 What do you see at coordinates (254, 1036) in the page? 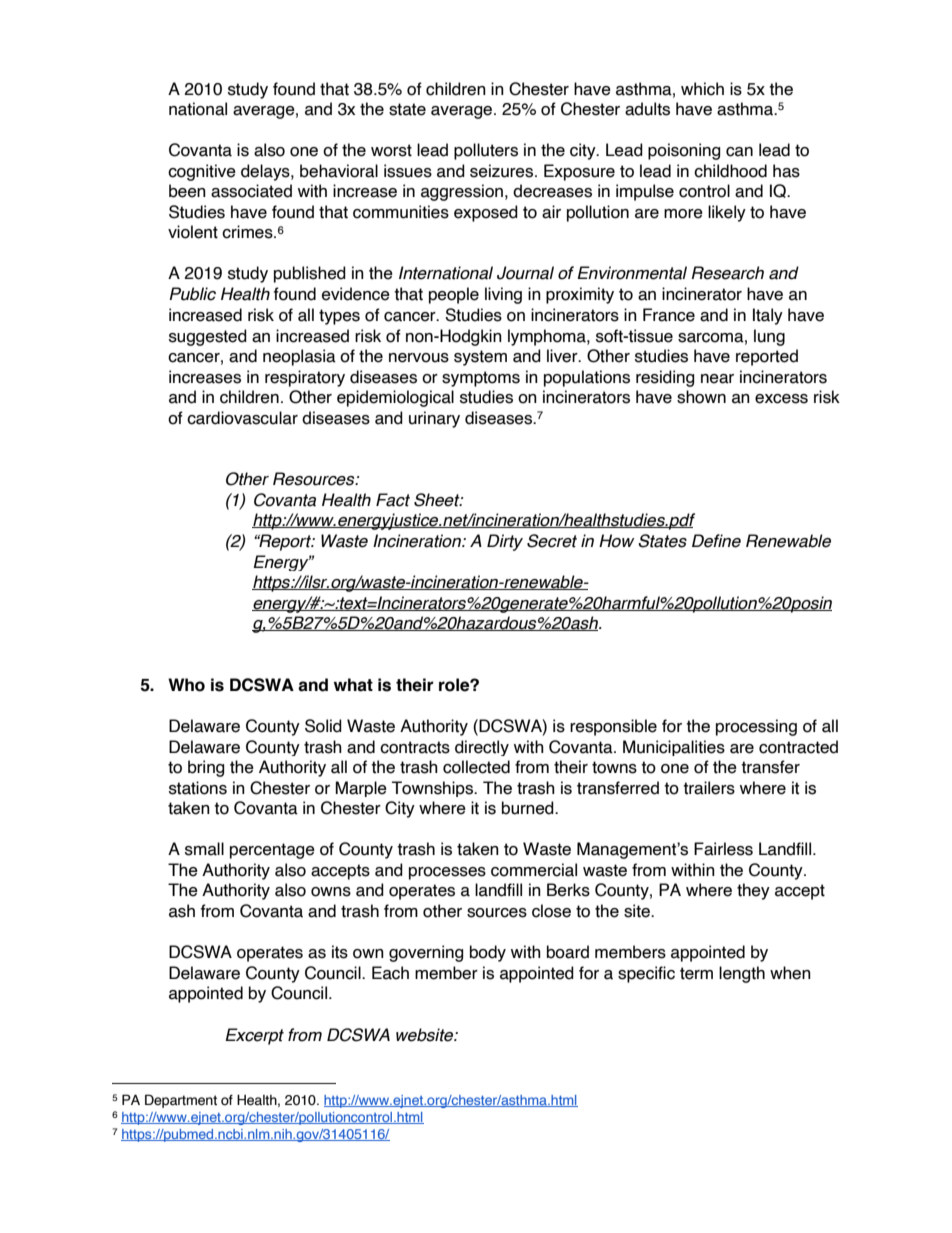
I see `Excerpt` at bounding box center [254, 1036].
